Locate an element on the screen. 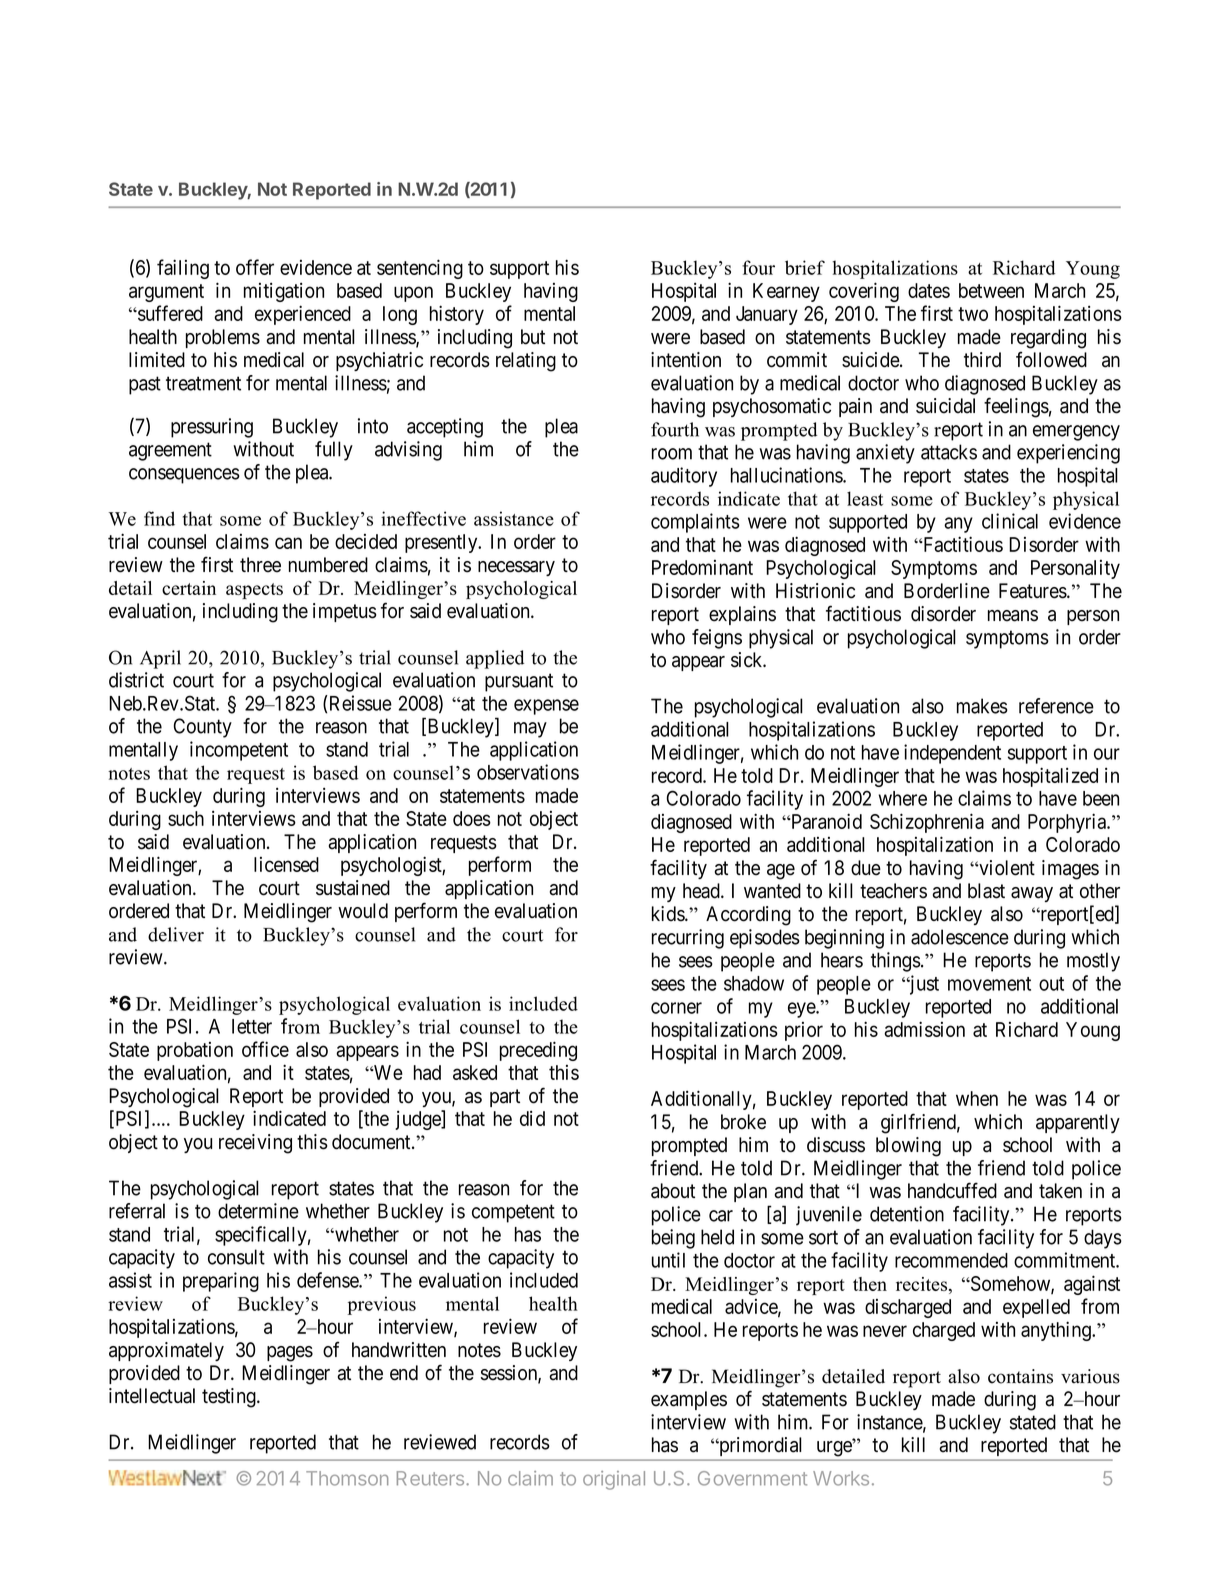  testing is located at coordinates (230, 1398).
